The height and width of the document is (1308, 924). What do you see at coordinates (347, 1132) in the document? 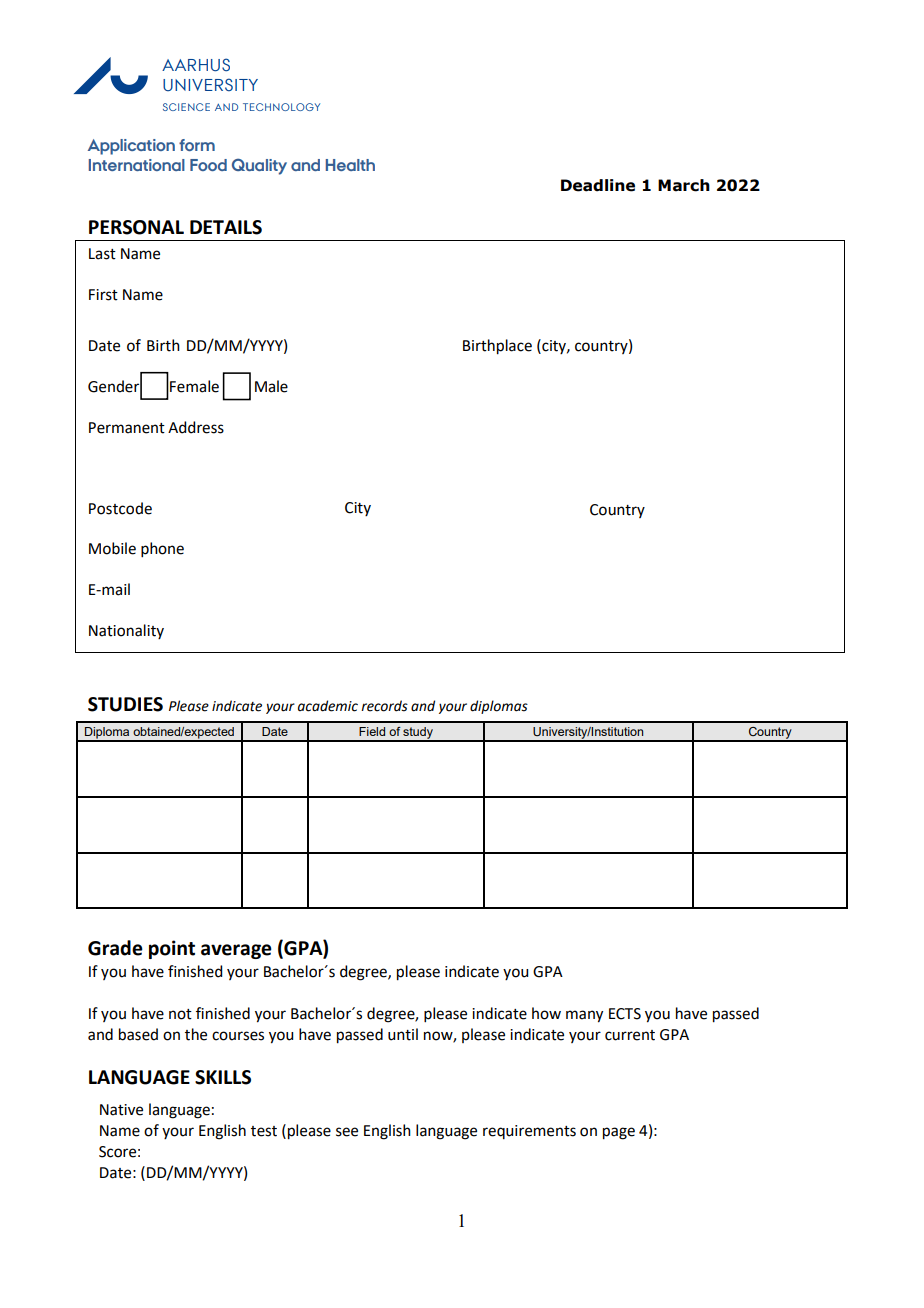
I see `see` at bounding box center [347, 1132].
